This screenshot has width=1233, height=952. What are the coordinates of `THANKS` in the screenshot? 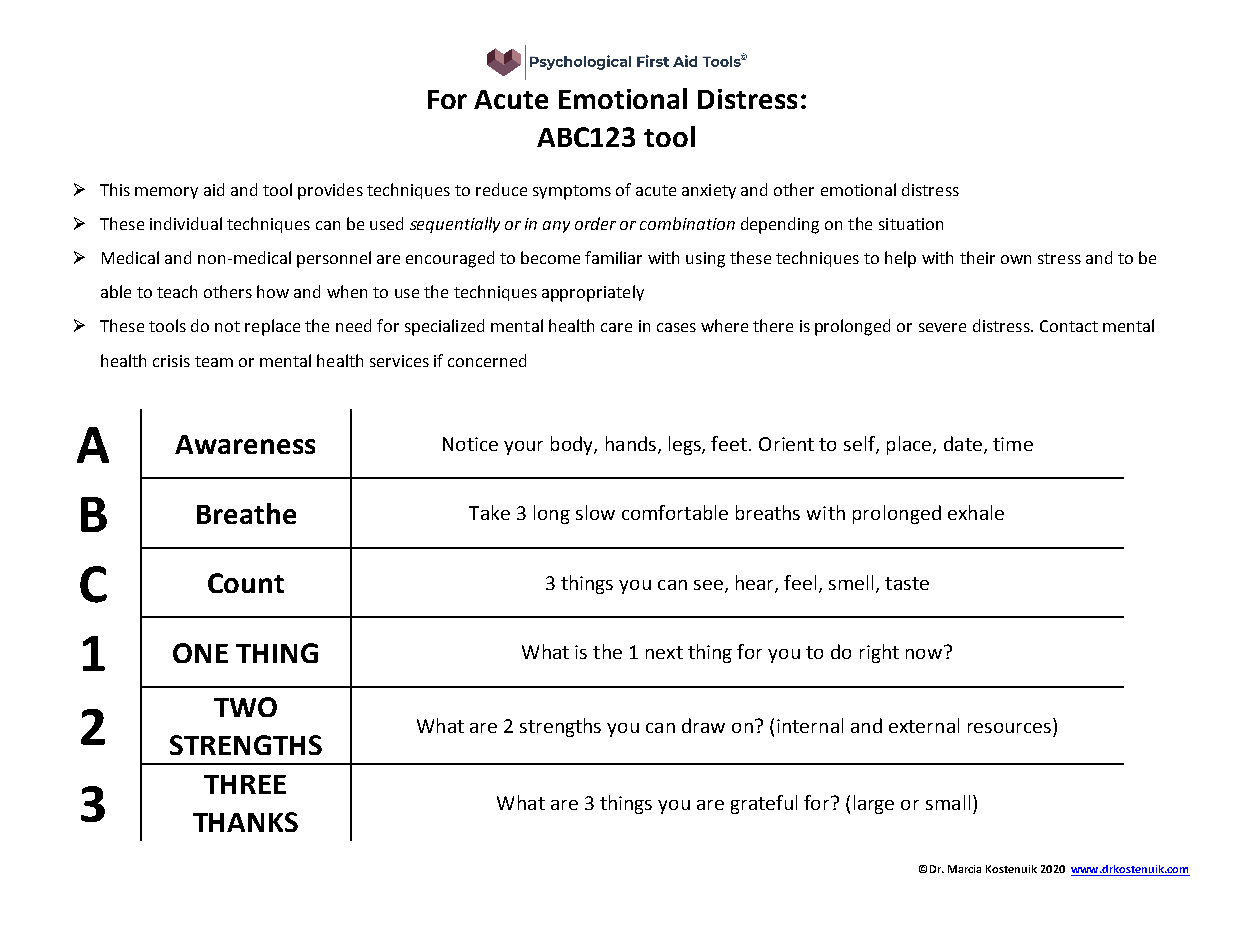 It's located at (245, 822).
